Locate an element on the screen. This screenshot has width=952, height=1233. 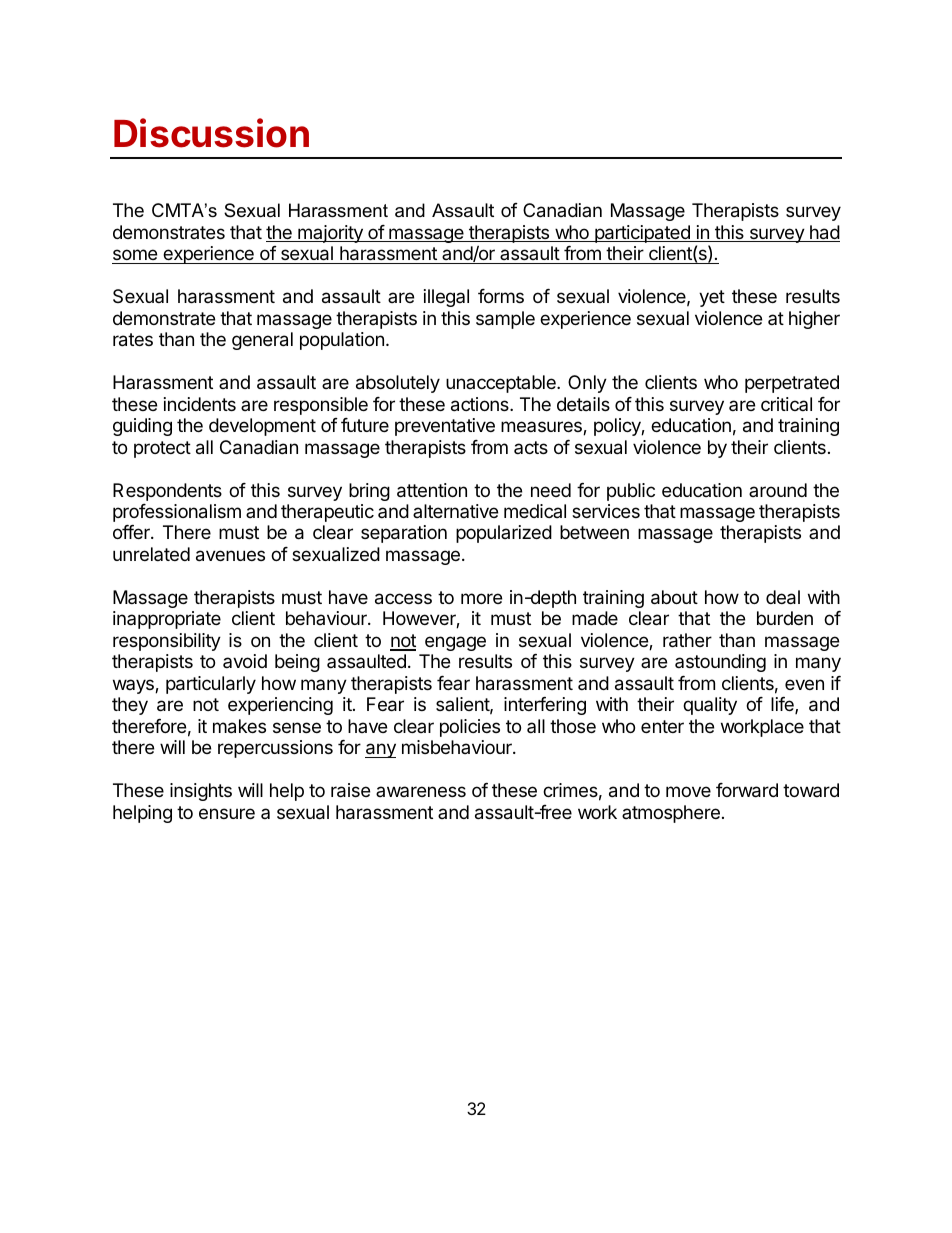
perpetrated is located at coordinates (792, 384).
